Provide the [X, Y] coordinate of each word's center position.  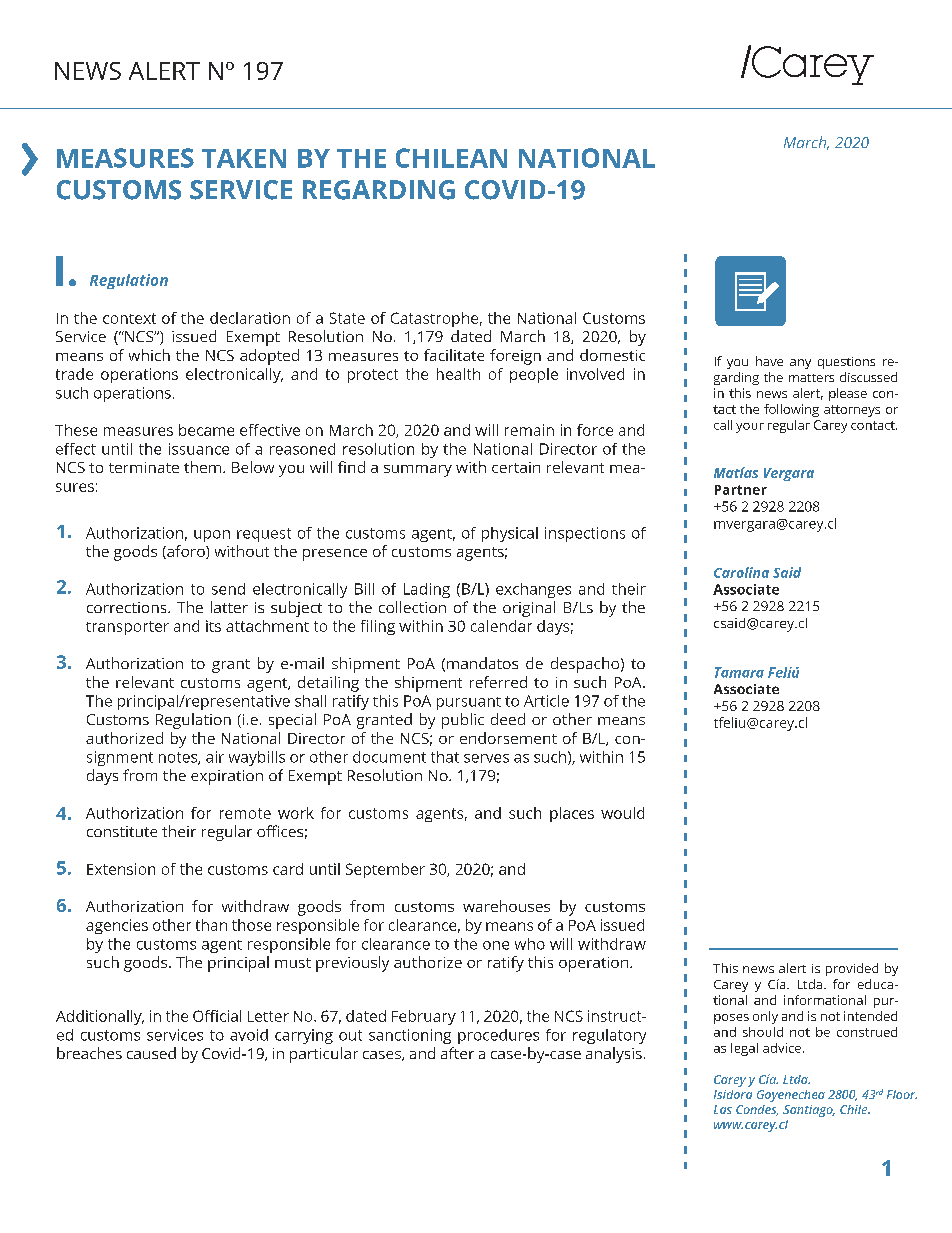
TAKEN [244, 158]
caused [151, 1053]
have [769, 361]
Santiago [809, 1111]
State [347, 318]
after [457, 1053]
